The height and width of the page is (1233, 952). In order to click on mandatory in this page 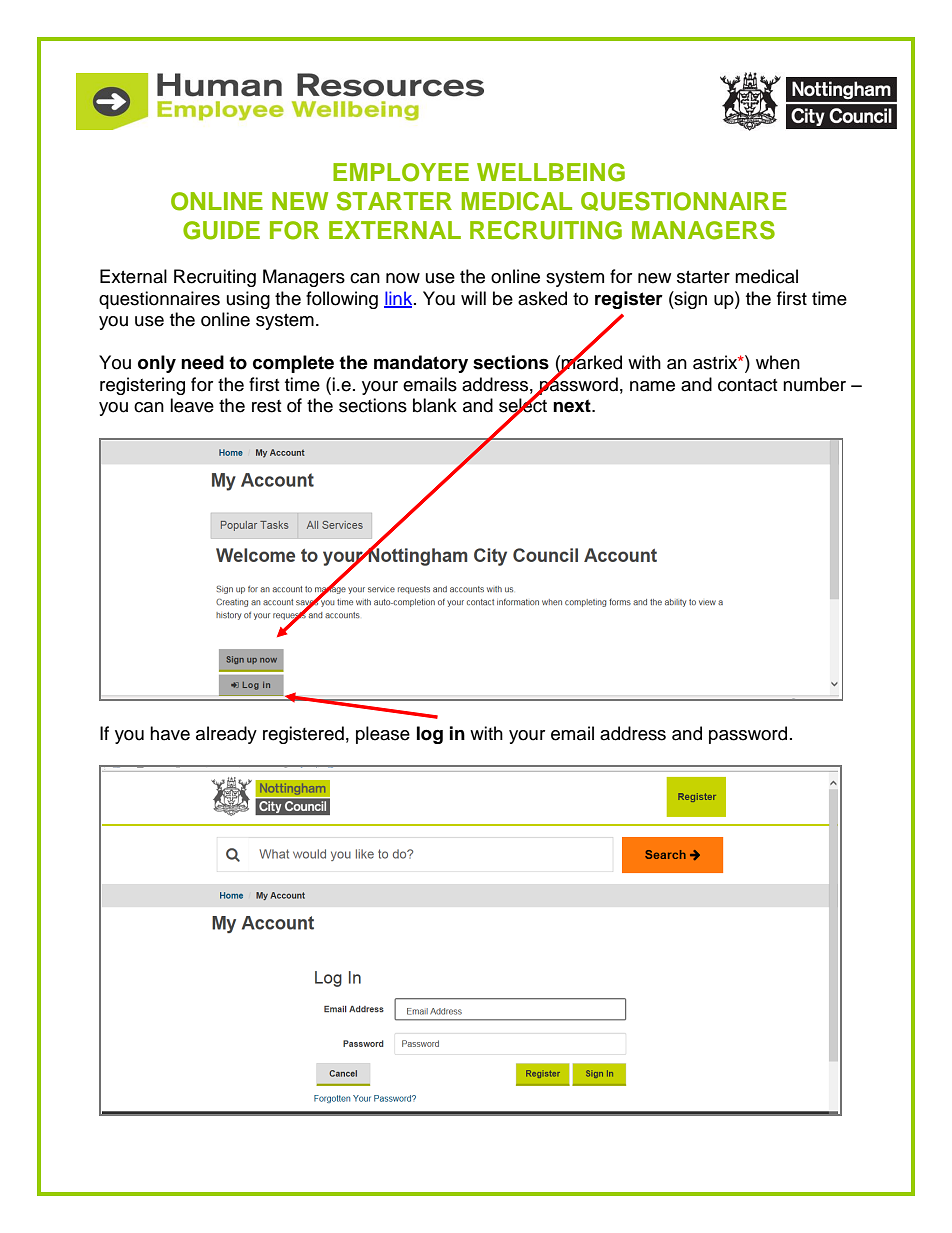, I will do `click(421, 364)`.
